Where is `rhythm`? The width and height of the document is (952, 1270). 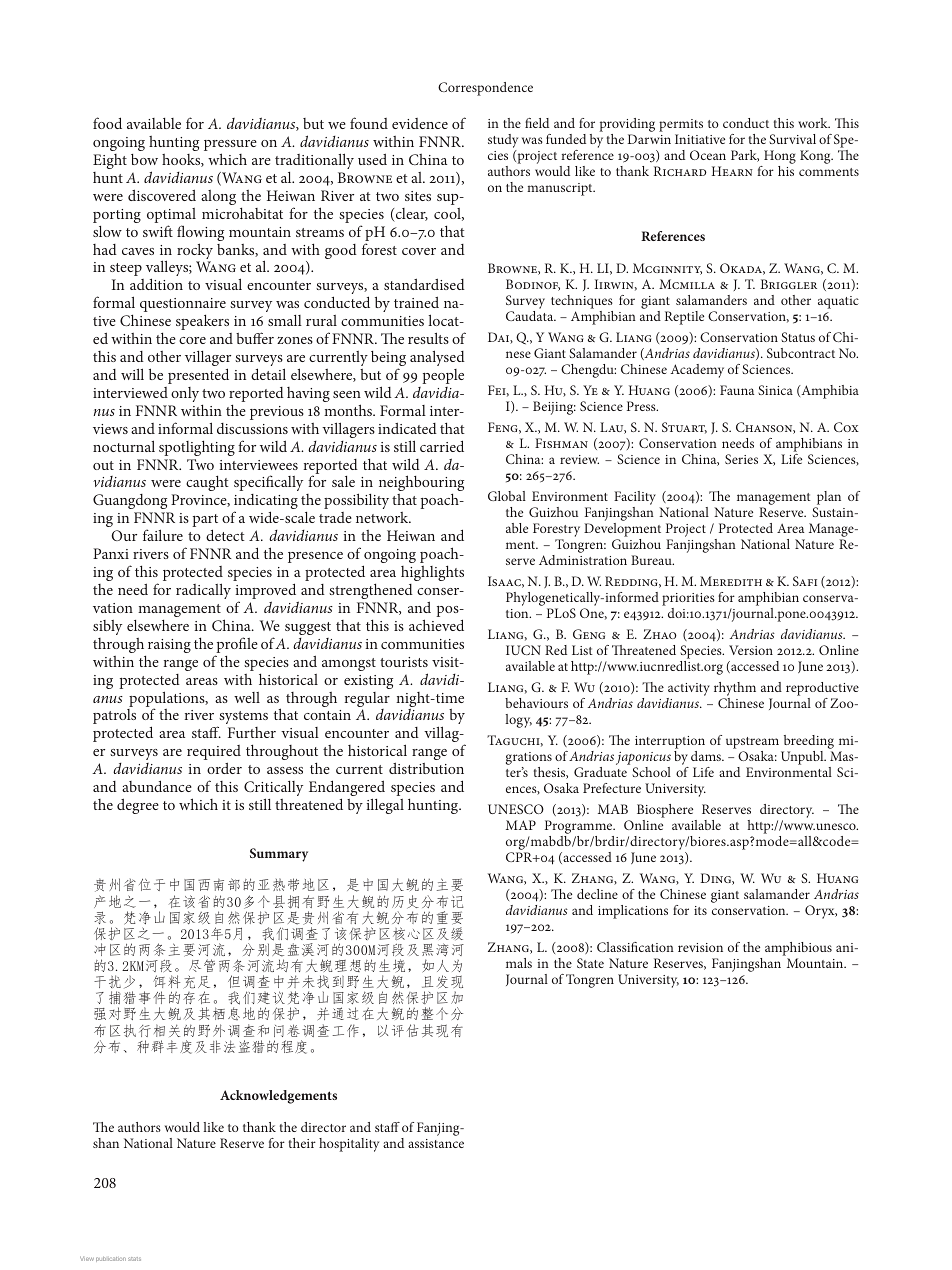
rhythm is located at coordinates (735, 689).
